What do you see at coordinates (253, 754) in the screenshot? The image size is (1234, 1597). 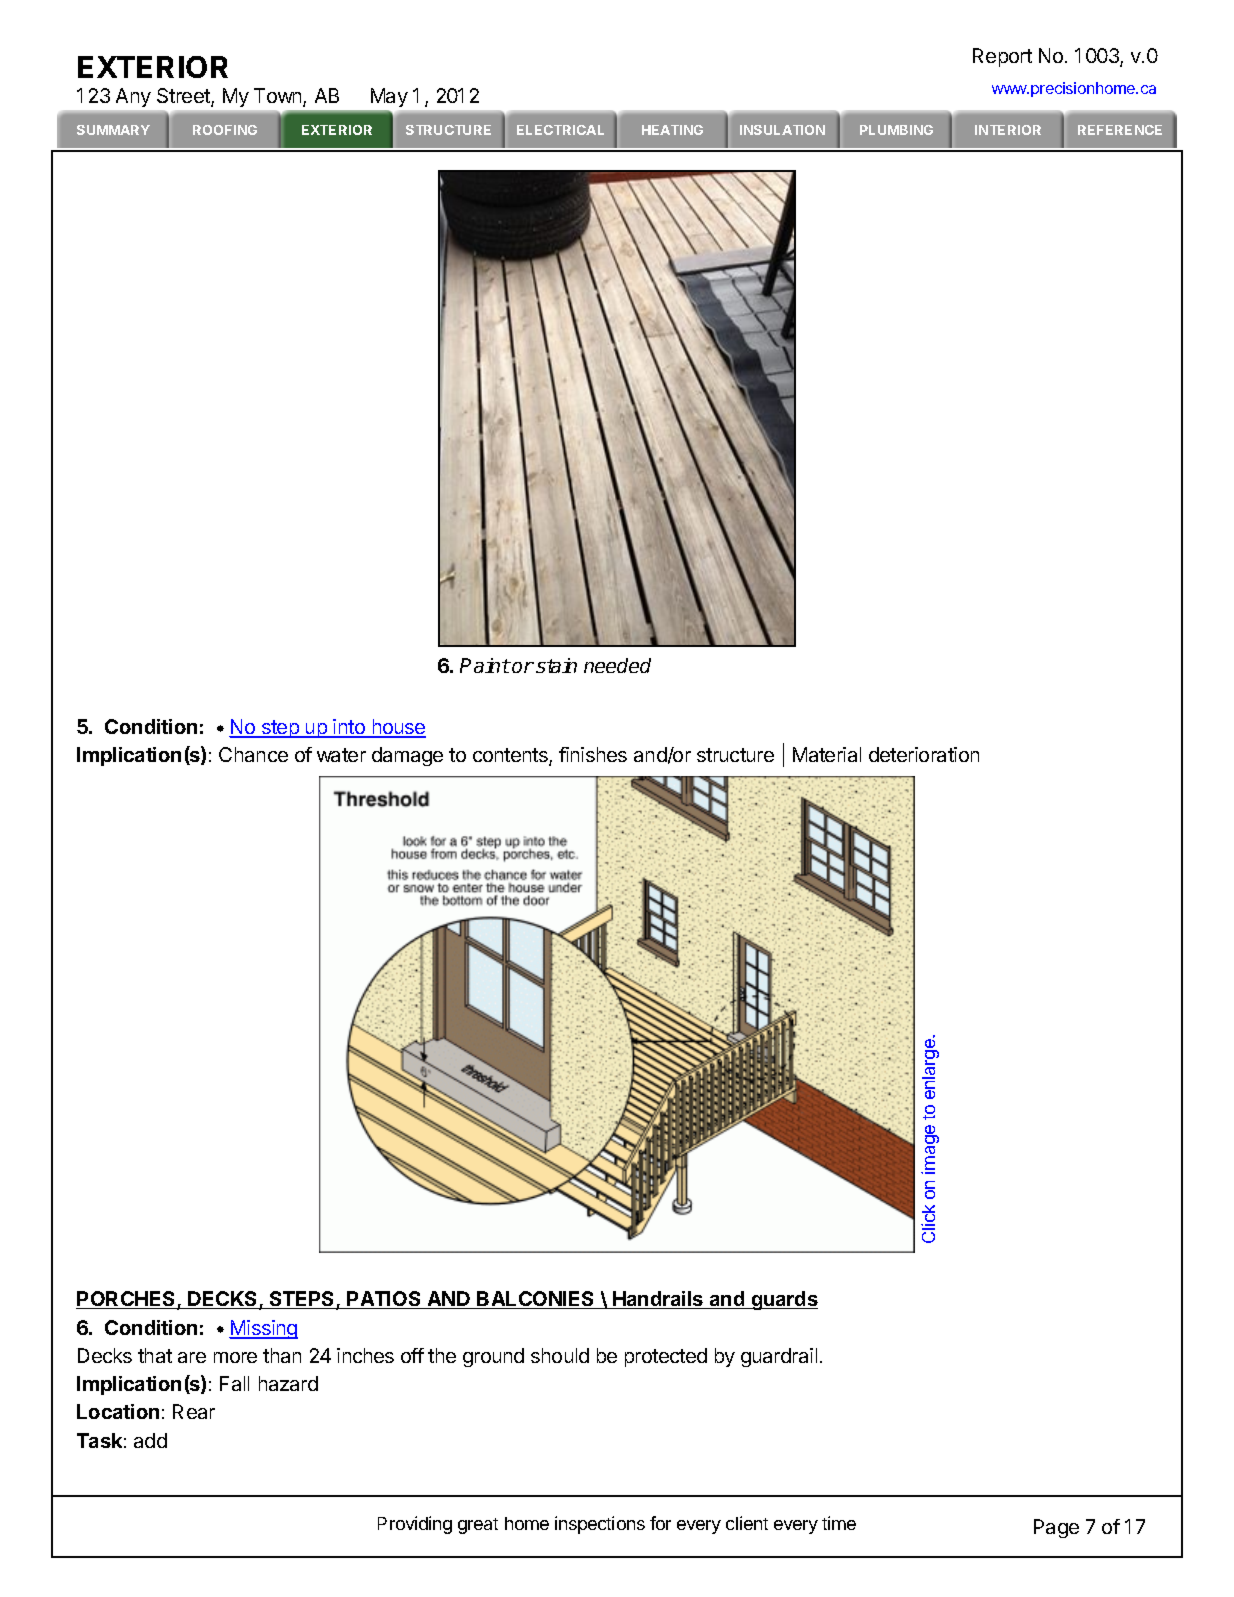 I see `Chance` at bounding box center [253, 754].
